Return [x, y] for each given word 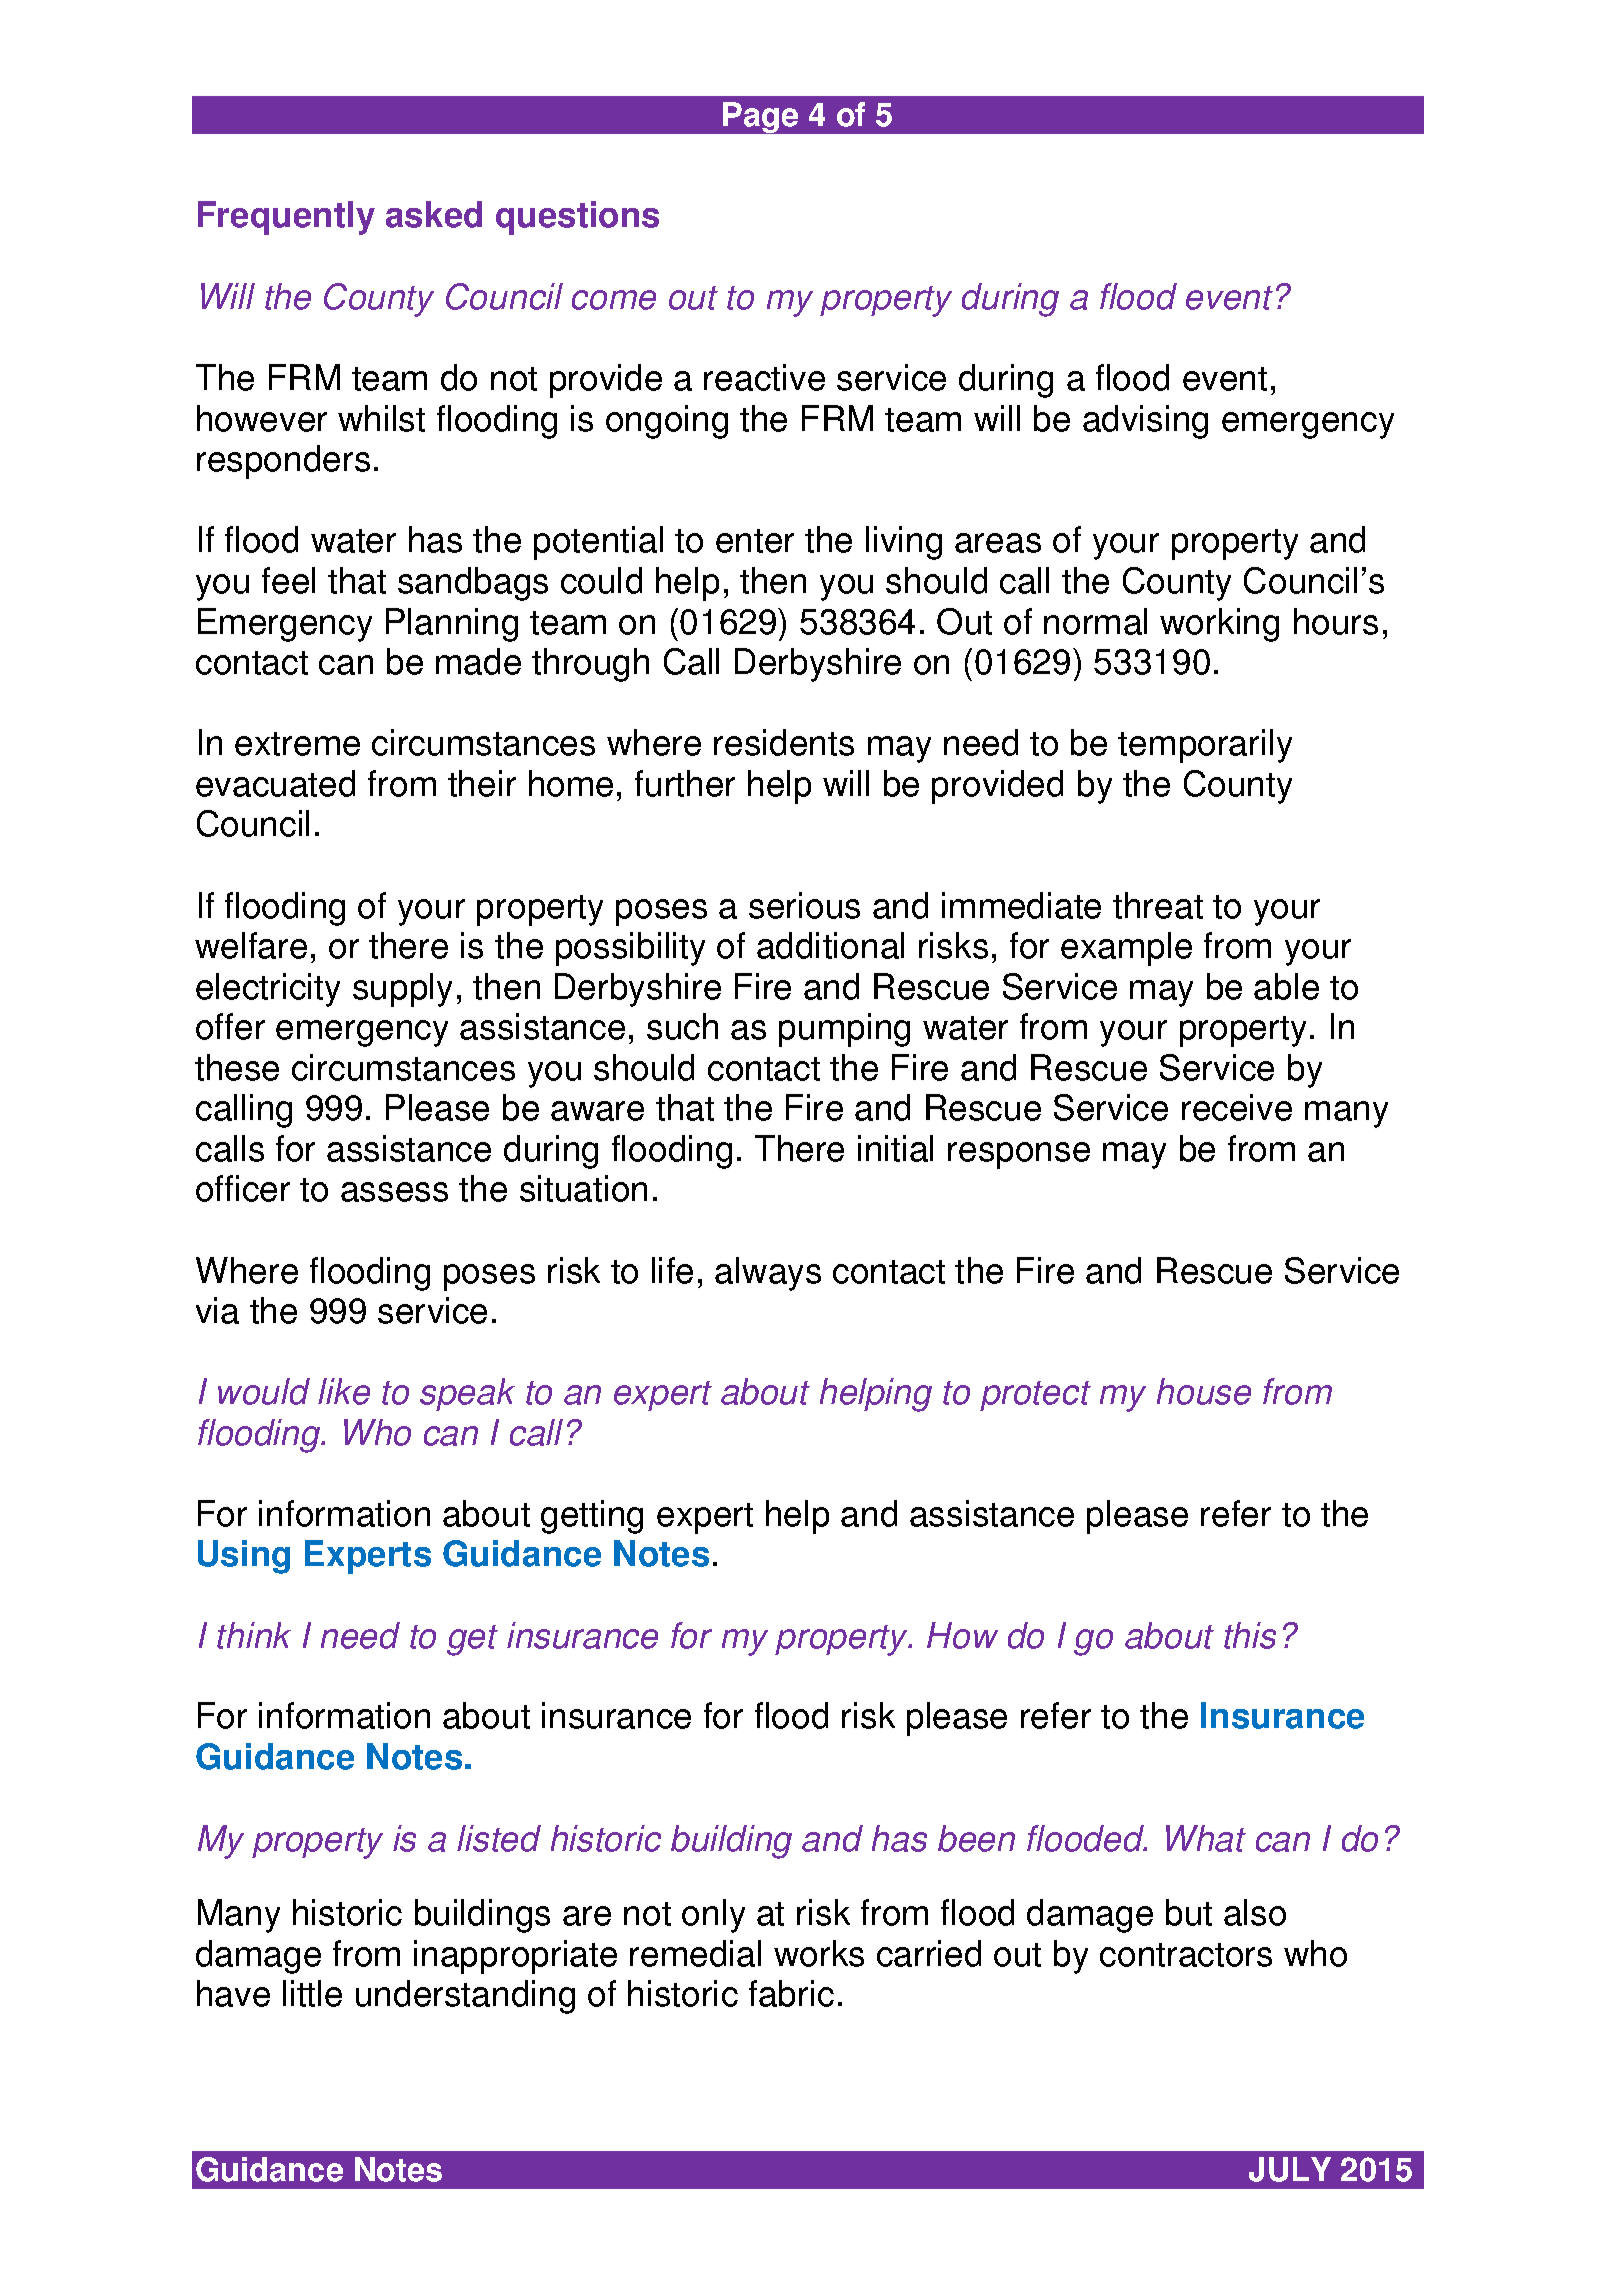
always [768, 1274]
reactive [764, 377]
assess [394, 1192]
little [312, 1993]
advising [1145, 422]
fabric [791, 1993]
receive [1237, 1107]
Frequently [286, 218]
